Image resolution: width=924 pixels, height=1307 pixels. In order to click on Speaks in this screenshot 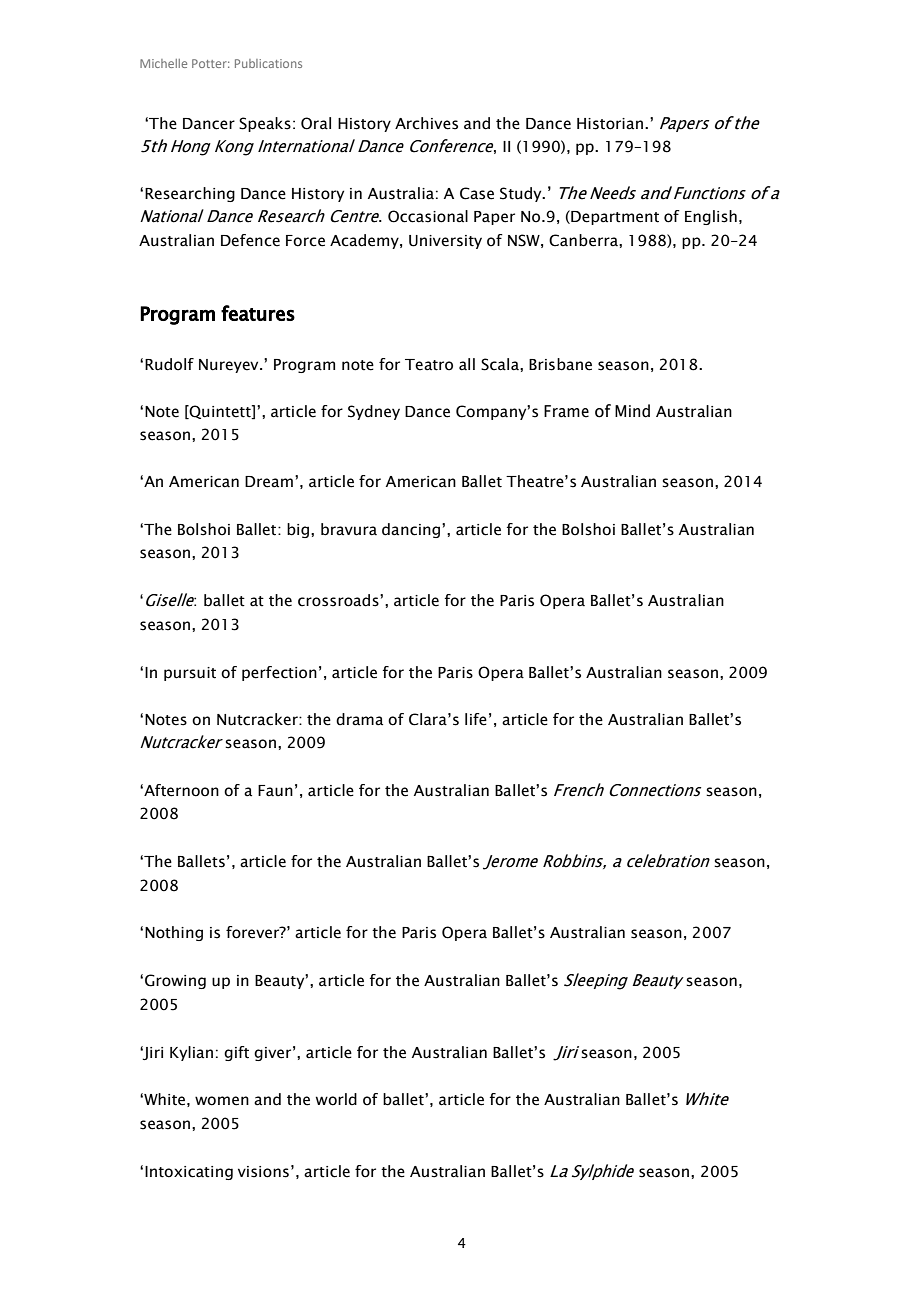, I will do `click(265, 124)`.
